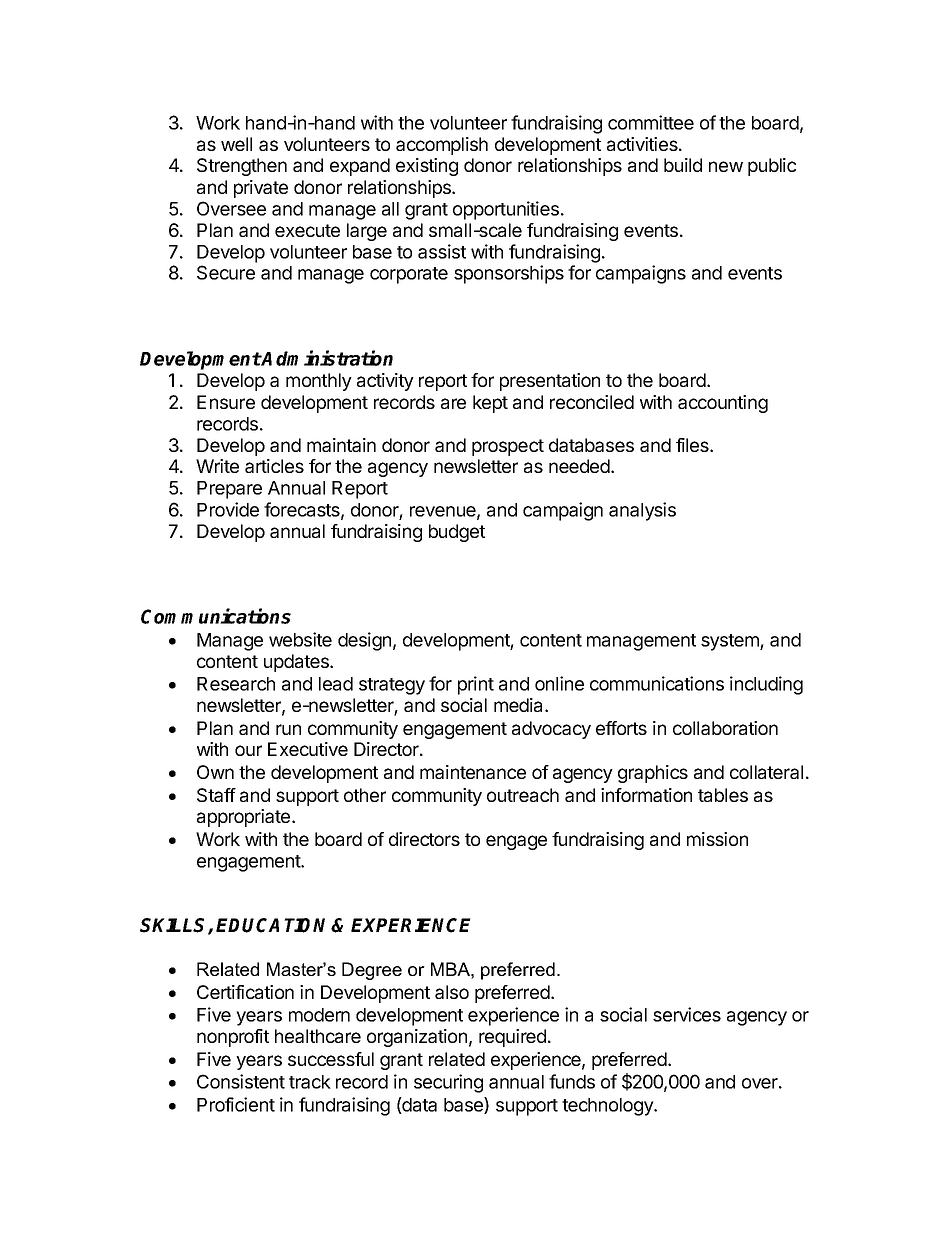 This screenshot has width=952, height=1233. Describe the element at coordinates (228, 509) in the screenshot. I see `Provide` at that location.
